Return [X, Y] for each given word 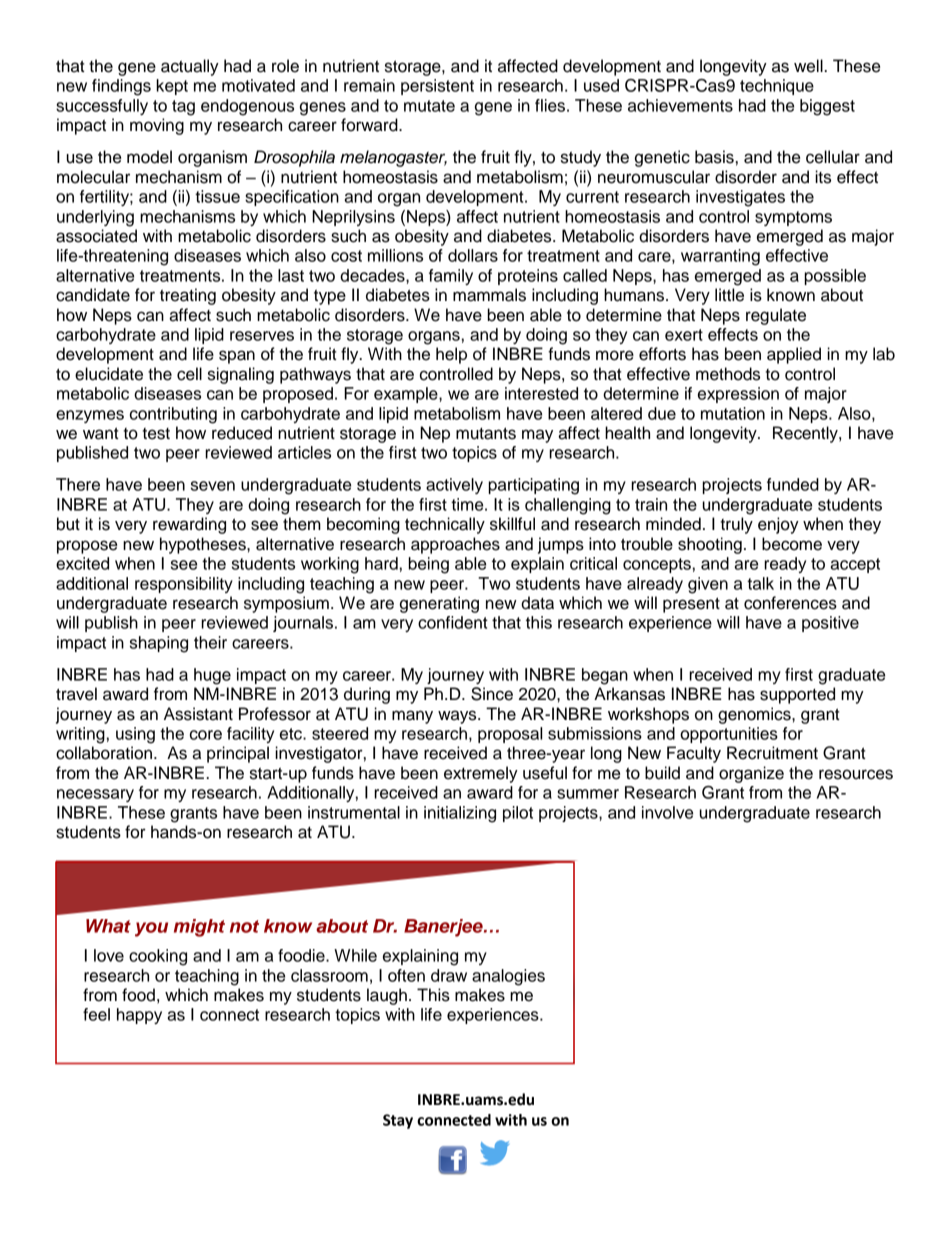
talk [760, 583]
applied [794, 355]
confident [453, 622]
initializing [460, 814]
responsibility [184, 585]
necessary [95, 795]
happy [139, 1016]
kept [172, 87]
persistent [437, 87]
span [237, 357]
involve [667, 812]
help [451, 355]
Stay [398, 1121]
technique [777, 87]
